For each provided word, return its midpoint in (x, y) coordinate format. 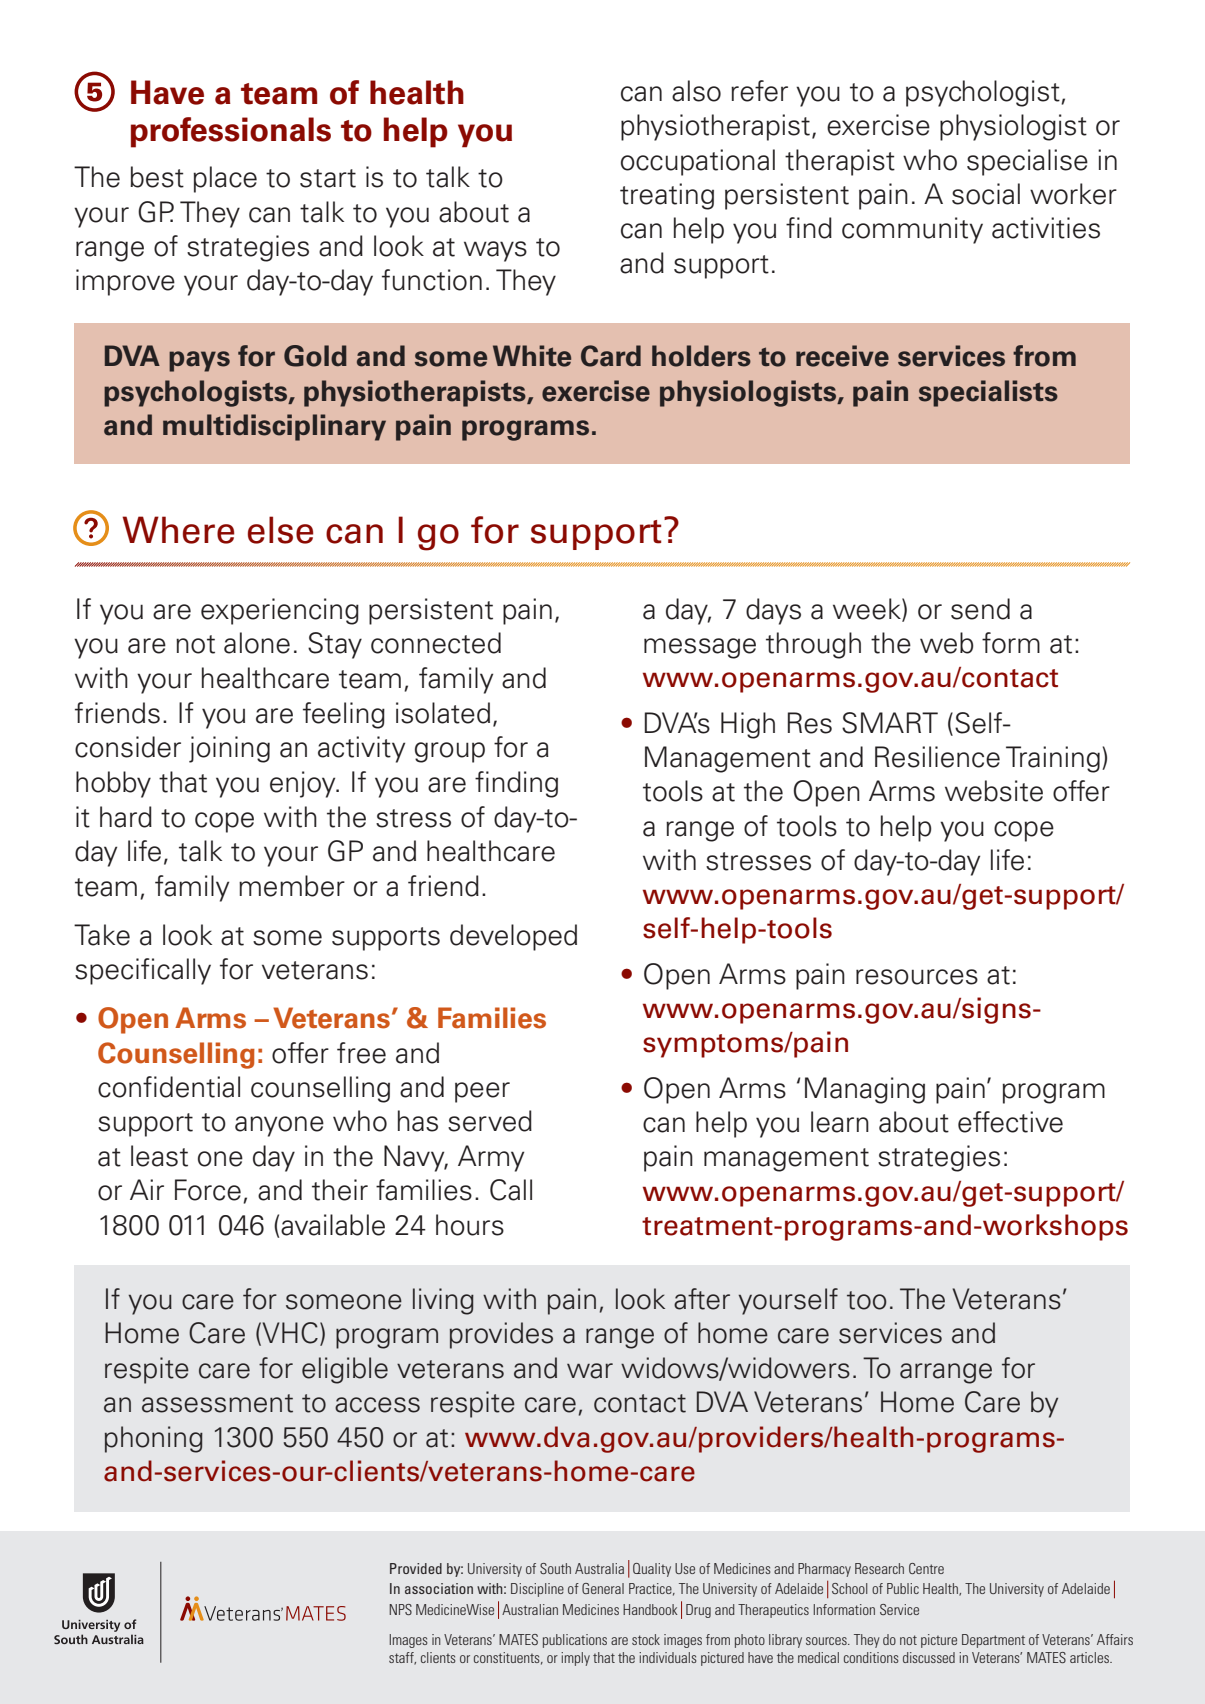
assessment (217, 1403)
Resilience (937, 757)
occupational (698, 162)
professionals (231, 132)
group (450, 752)
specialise (1027, 162)
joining (229, 749)
